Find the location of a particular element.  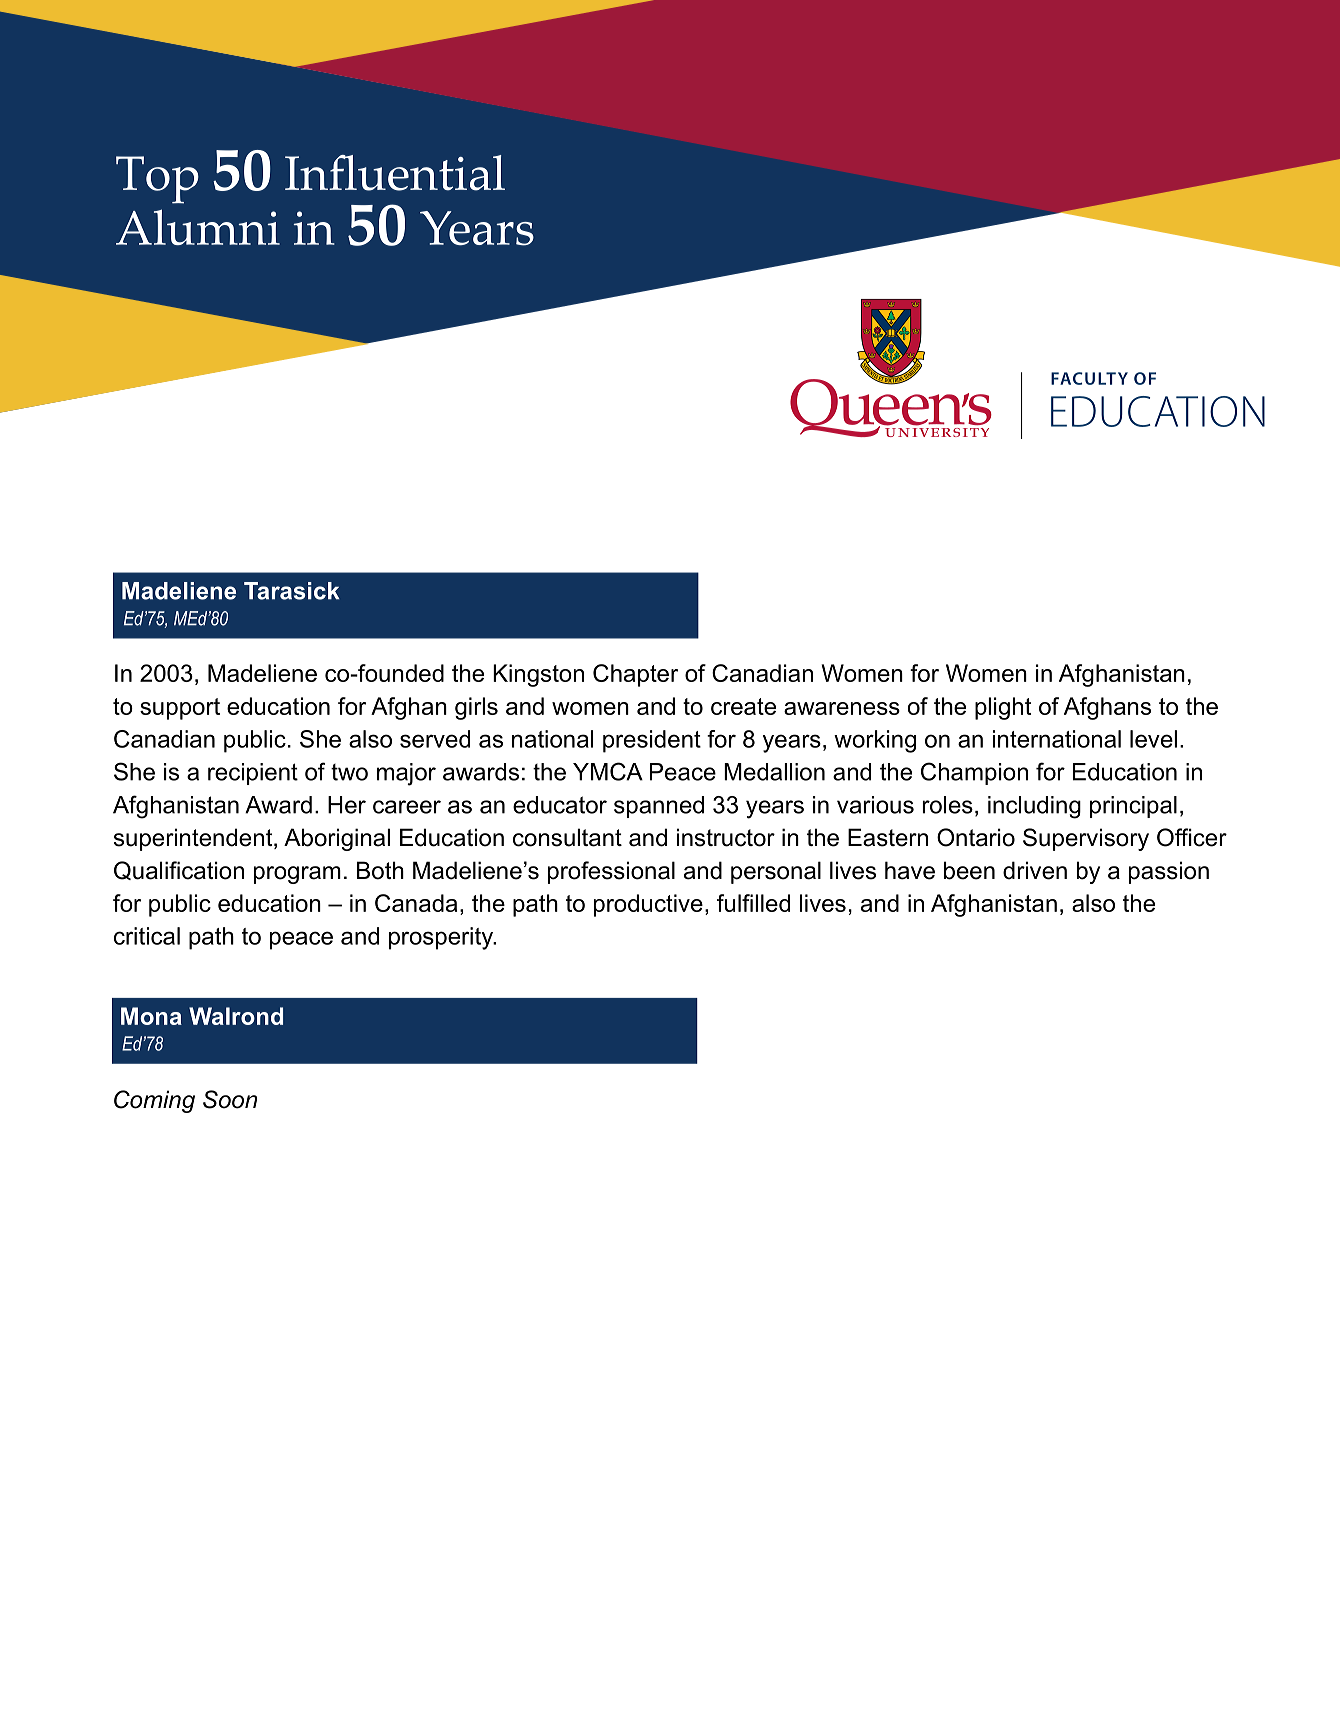

Influential is located at coordinates (395, 173).
